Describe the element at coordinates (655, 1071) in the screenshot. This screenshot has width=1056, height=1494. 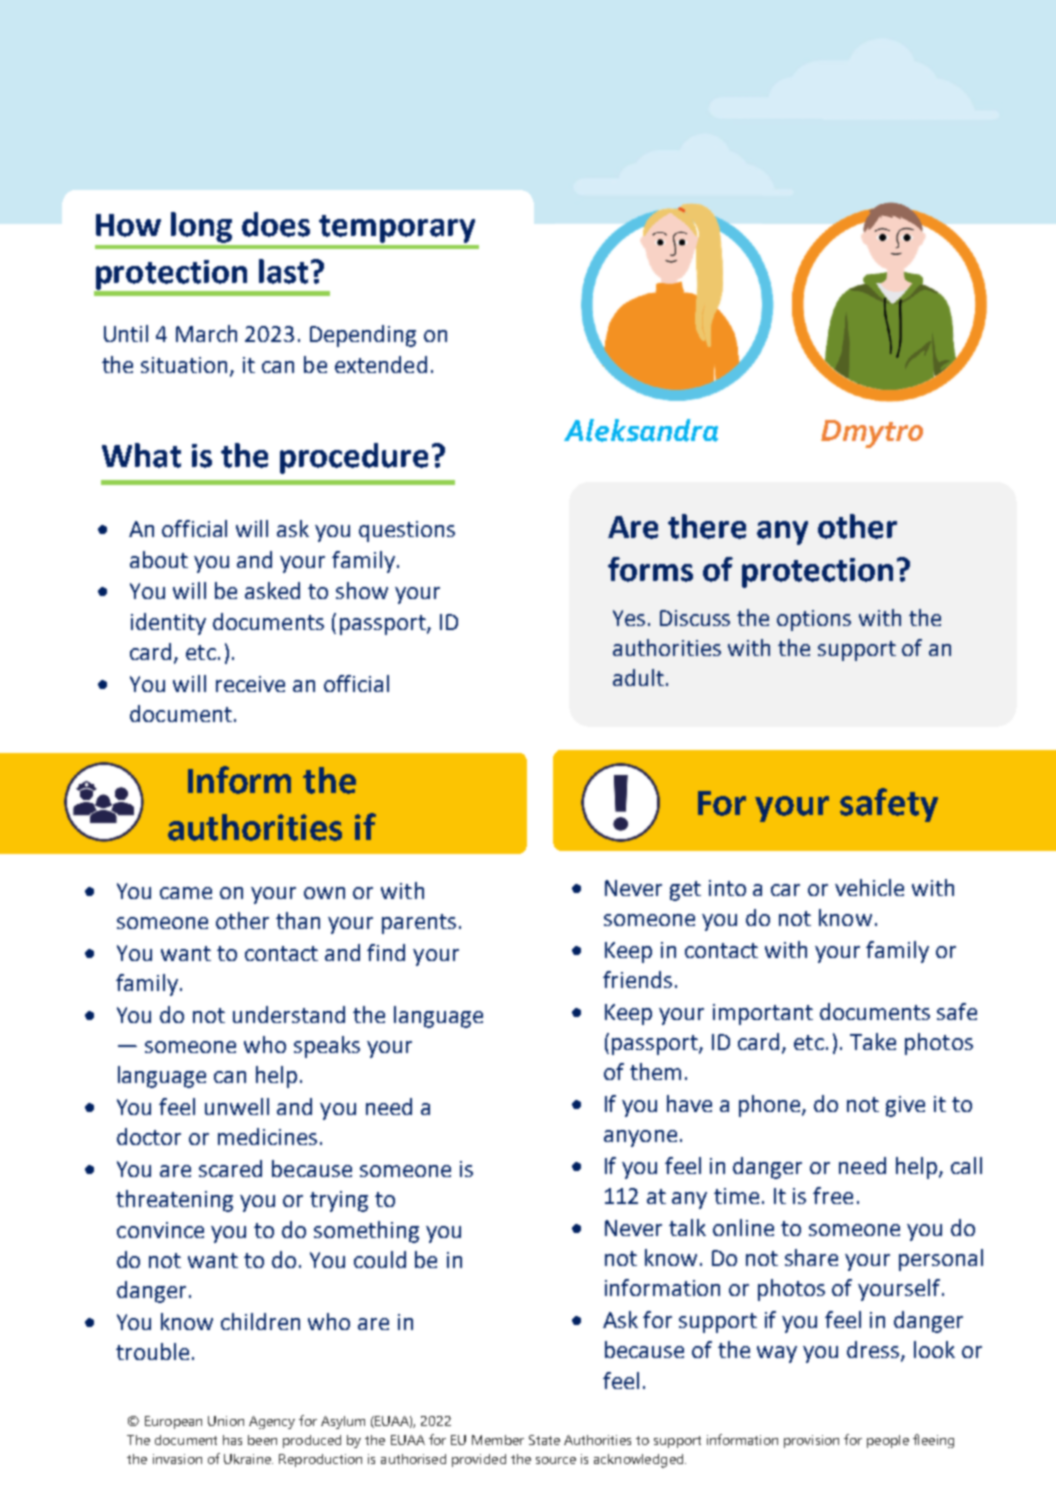
I see `them` at that location.
